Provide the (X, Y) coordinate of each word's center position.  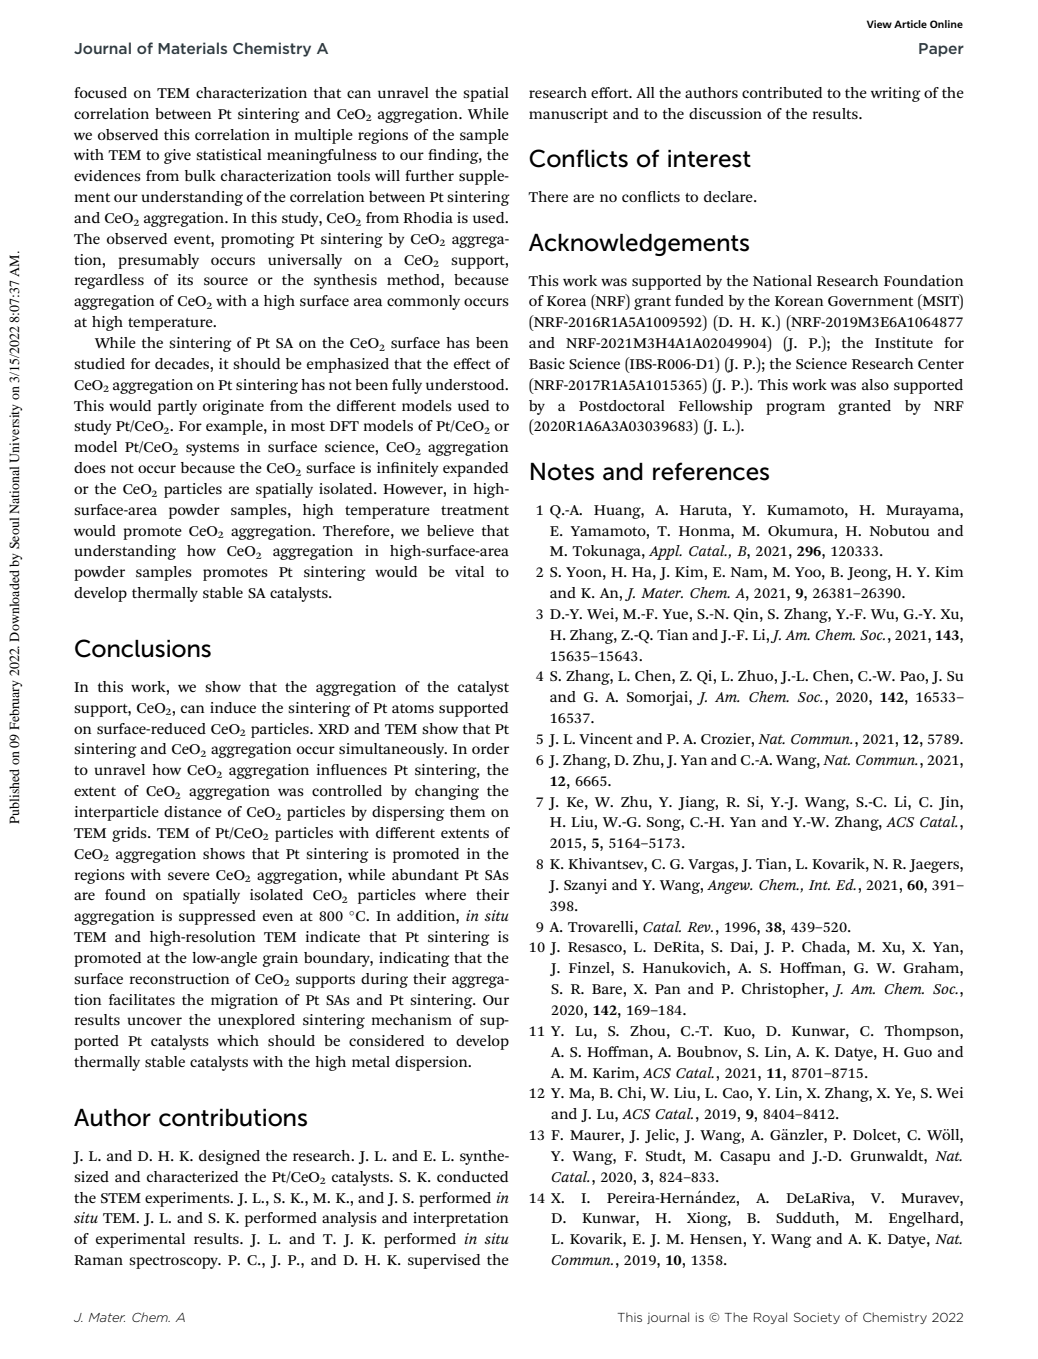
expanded (475, 469)
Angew (729, 887)
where (445, 894)
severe (189, 876)
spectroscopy (174, 1262)
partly (177, 407)
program (795, 409)
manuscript (568, 115)
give (177, 156)
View (879, 24)
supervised (444, 1261)
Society (817, 1318)
